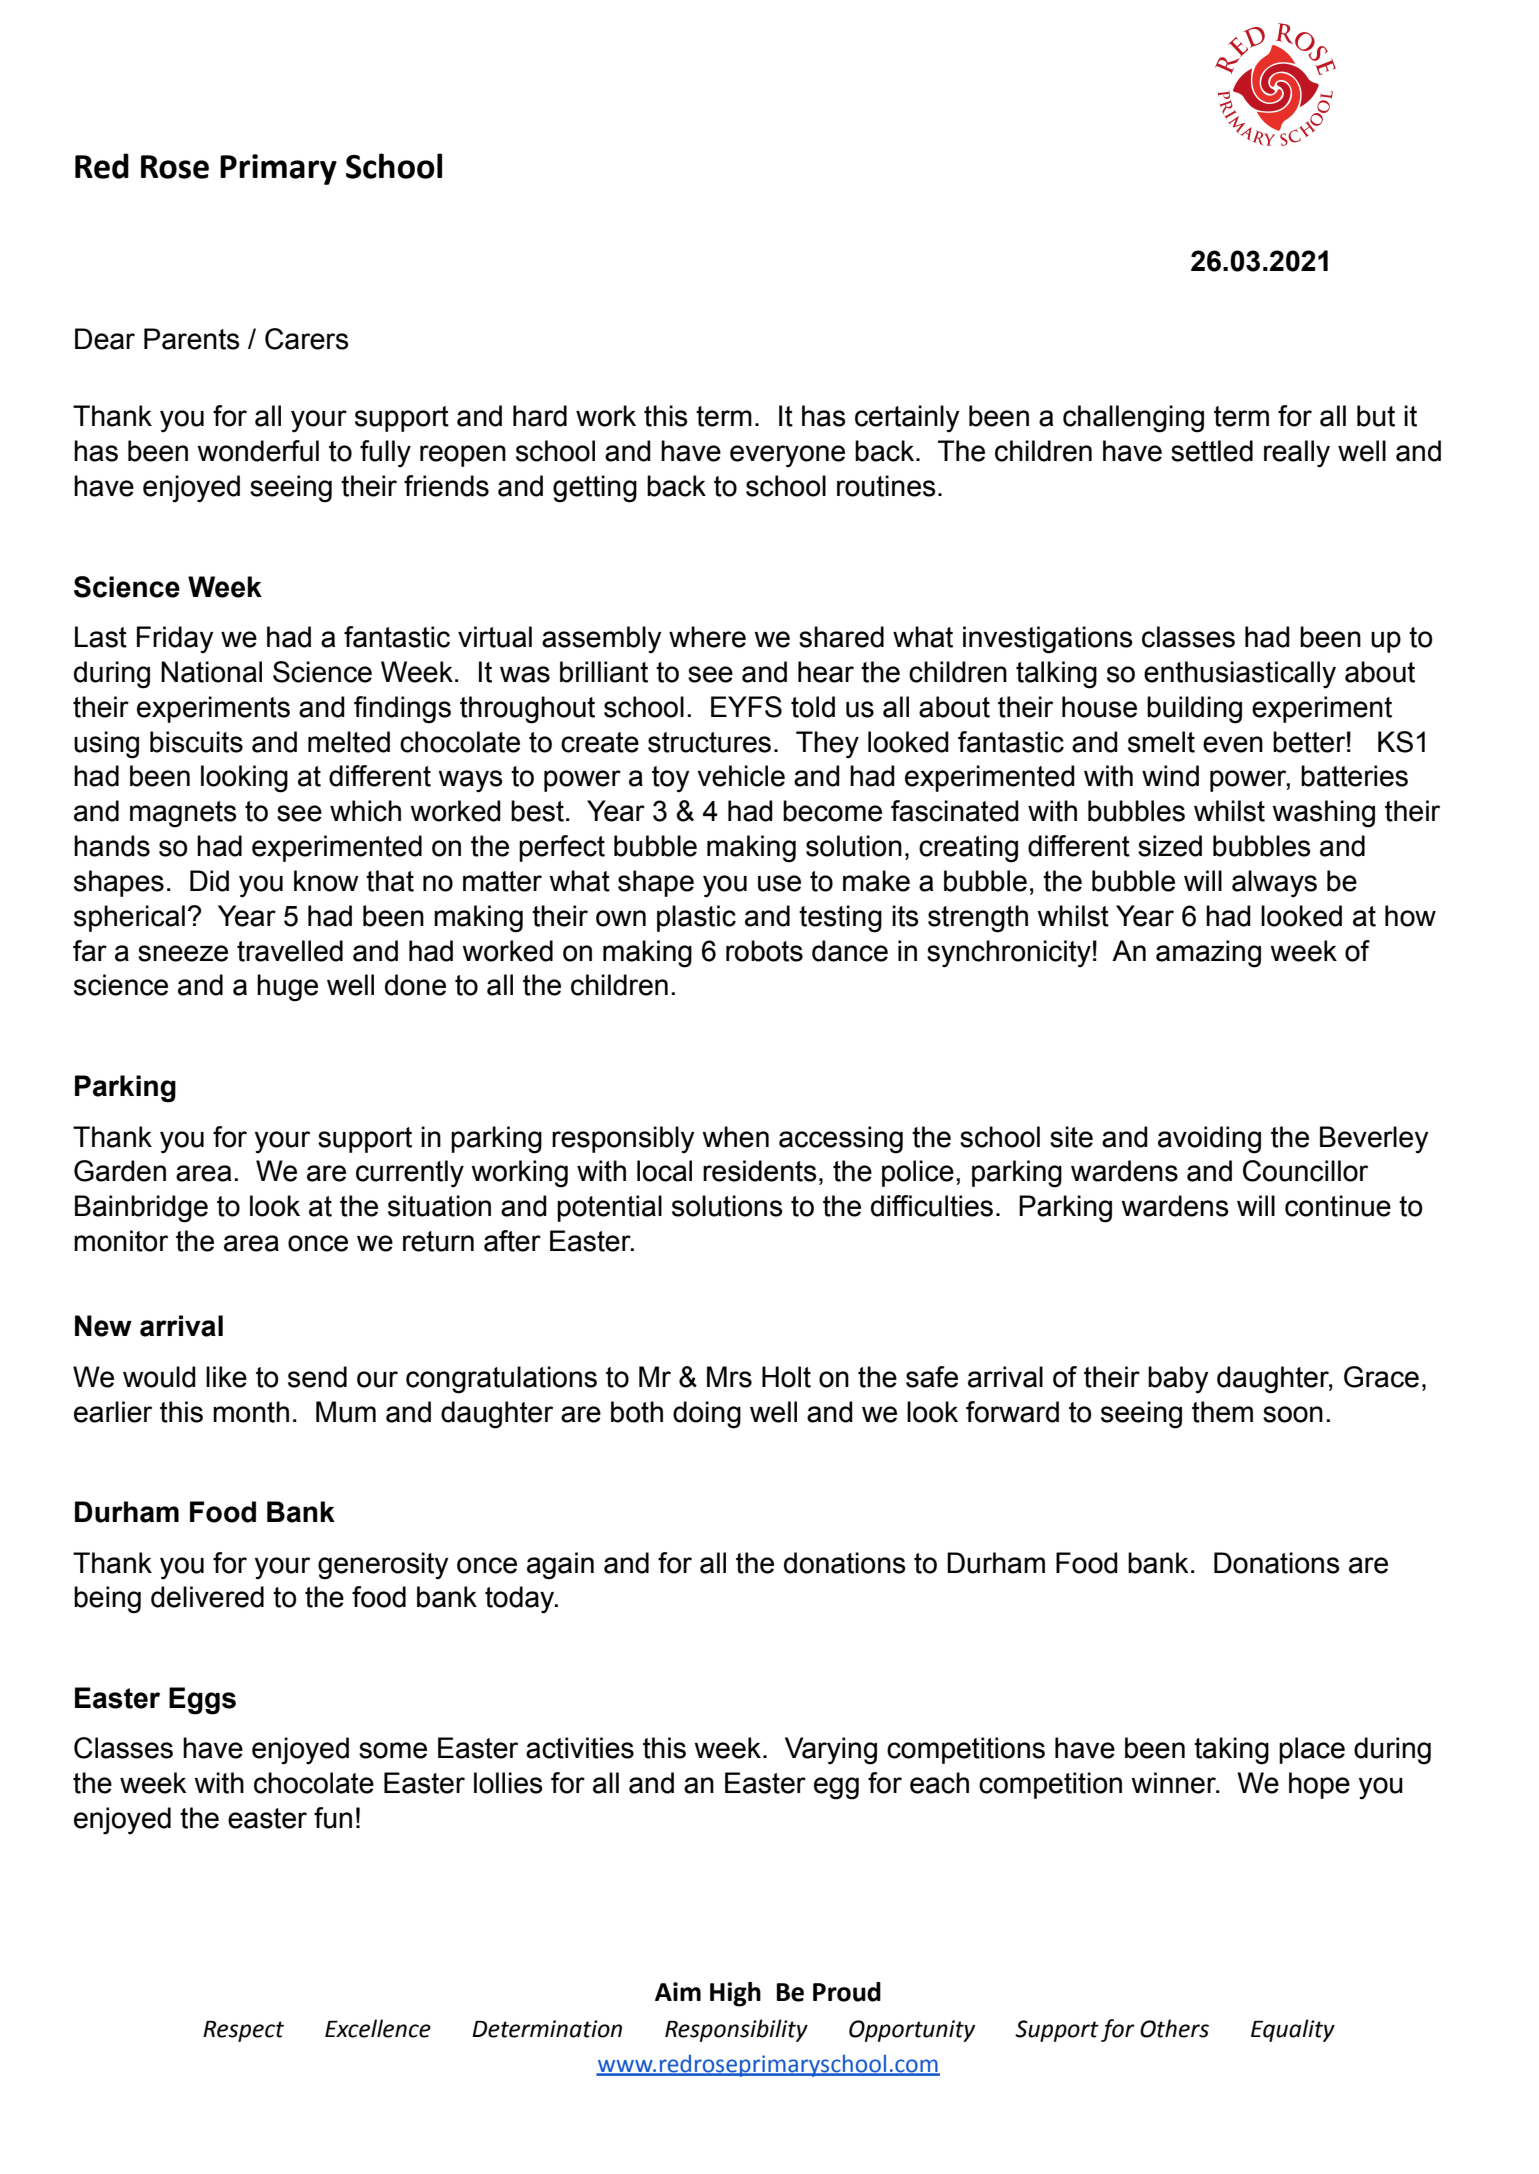 Image resolution: width=1539 pixels, height=2174 pixels. What do you see at coordinates (365, 811) in the screenshot?
I see `which` at bounding box center [365, 811].
